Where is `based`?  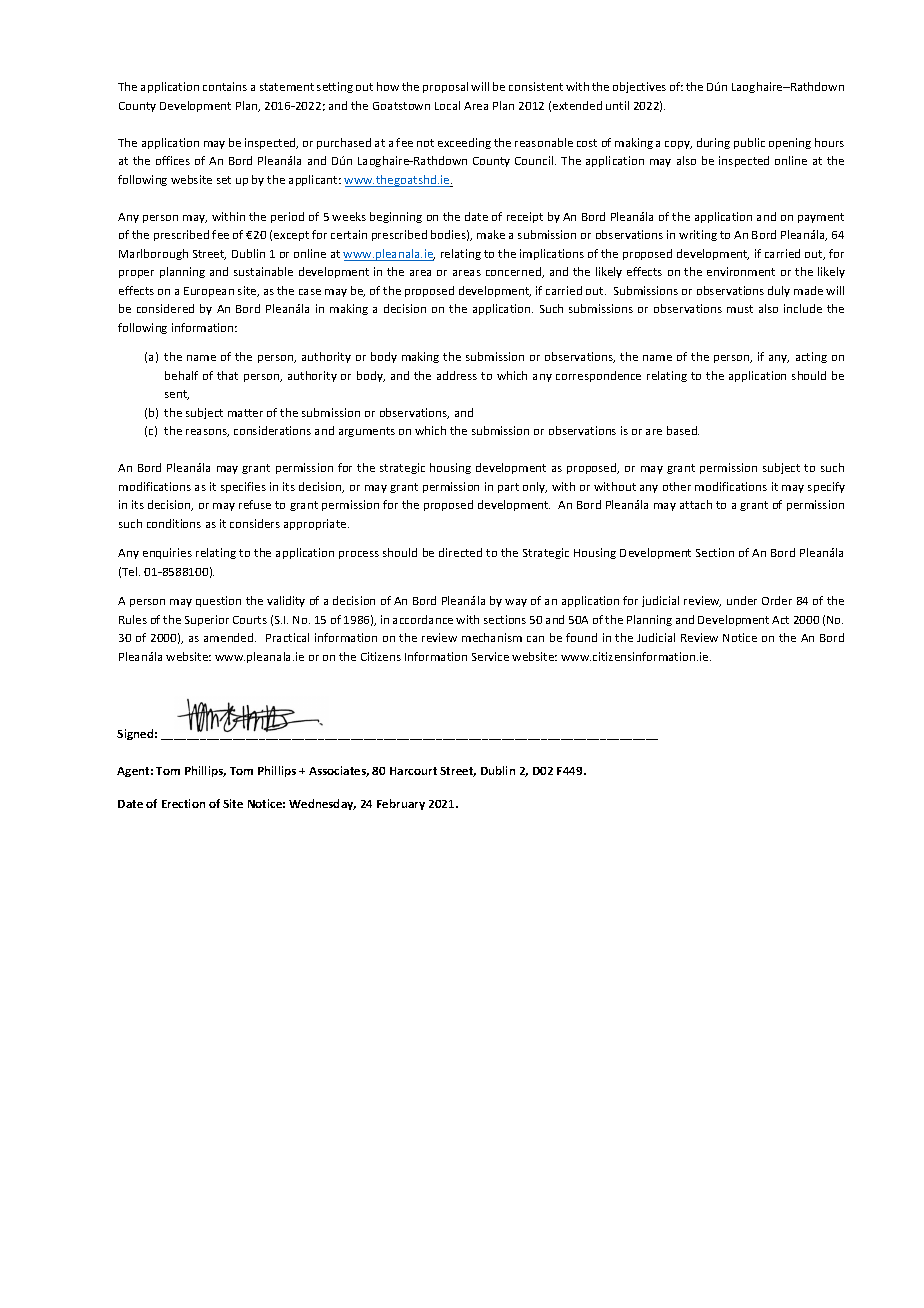
based is located at coordinates (683, 430).
